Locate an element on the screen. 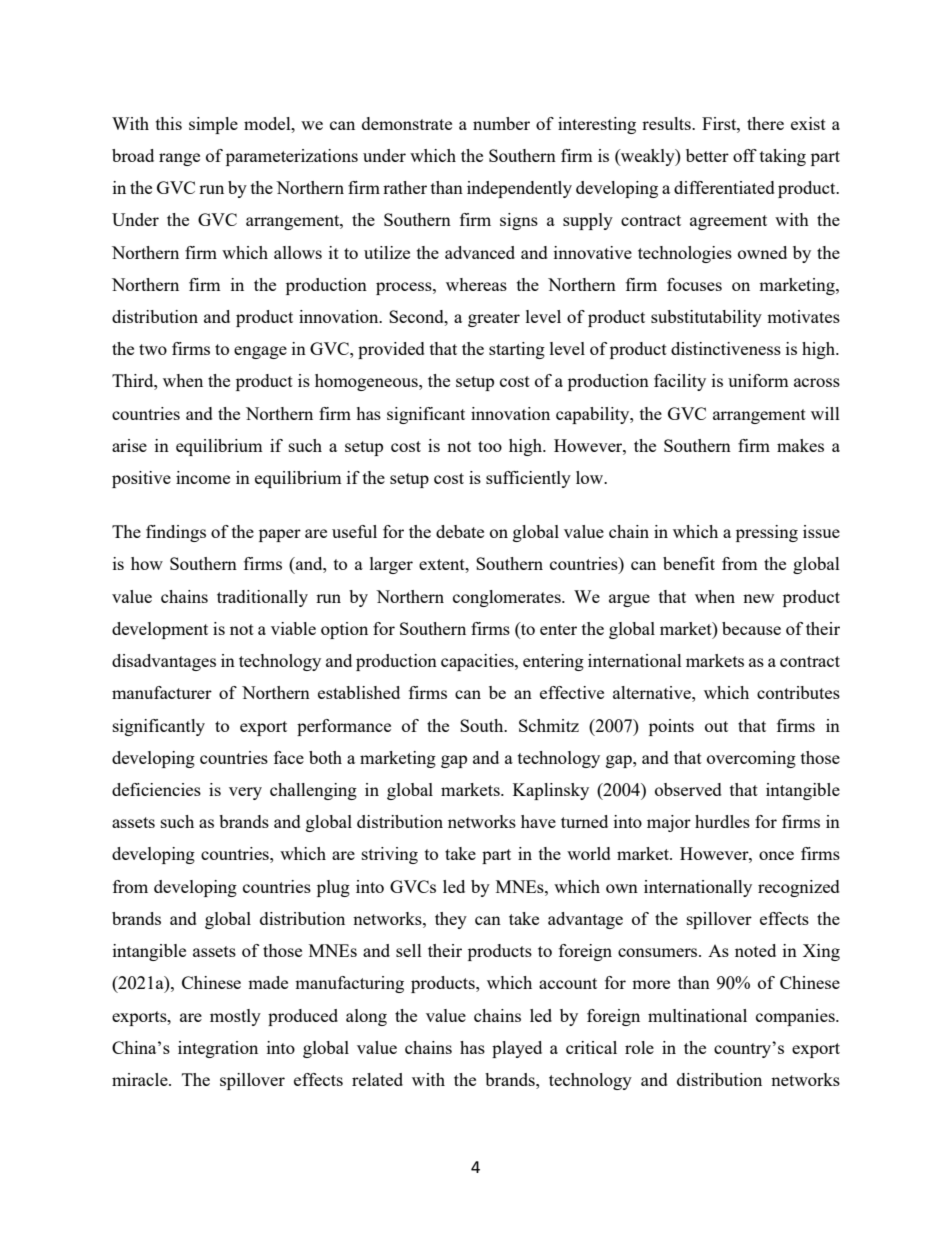 The height and width of the screenshot is (1233, 952). integration is located at coordinates (218, 1049).
